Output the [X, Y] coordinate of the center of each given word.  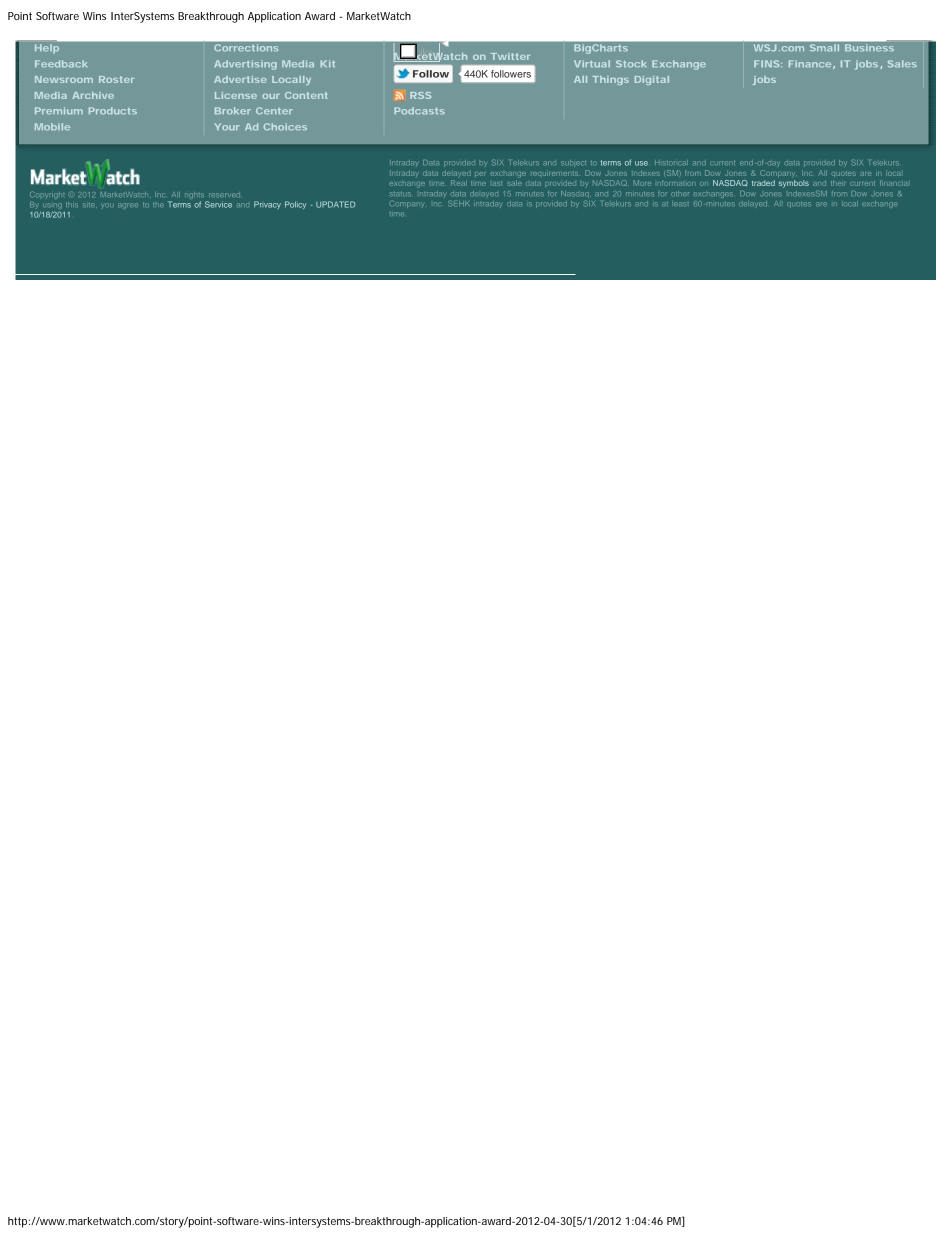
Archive [93, 95]
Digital [652, 80]
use [641, 163]
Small [824, 48]
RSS [420, 95]
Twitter [510, 56]
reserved [224, 195]
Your [227, 126]
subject [573, 164]
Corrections [246, 48]
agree [127, 206]
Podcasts [419, 110]
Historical [671, 162]
